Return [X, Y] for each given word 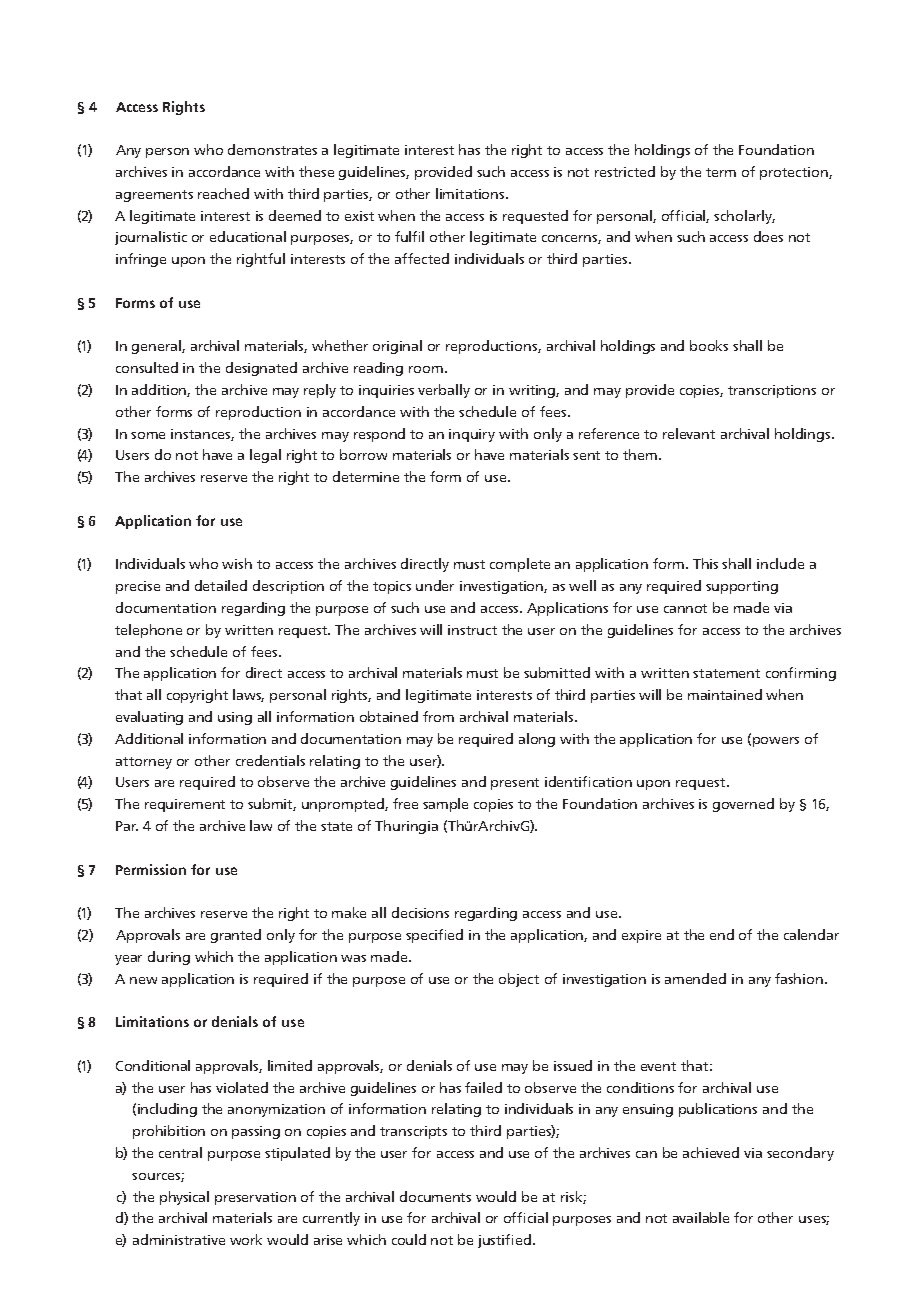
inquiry [472, 435]
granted [236, 936]
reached [223, 193]
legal [265, 456]
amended [695, 978]
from [438, 716]
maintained [725, 694]
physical [184, 1198]
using [235, 718]
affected [422, 258]
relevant [689, 433]
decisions [420, 912]
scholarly [744, 217]
